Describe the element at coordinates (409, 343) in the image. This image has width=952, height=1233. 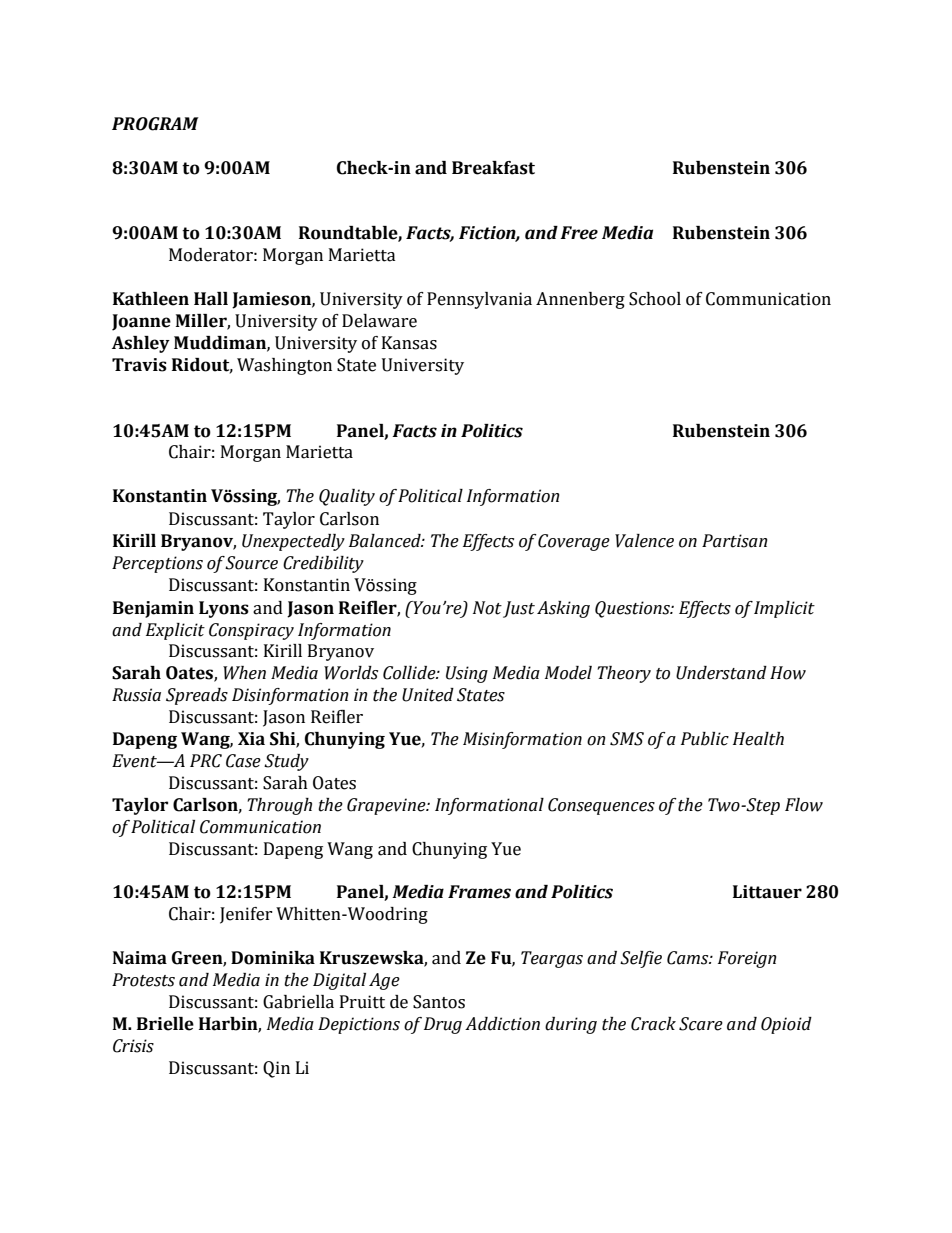
I see `Kansas` at that location.
